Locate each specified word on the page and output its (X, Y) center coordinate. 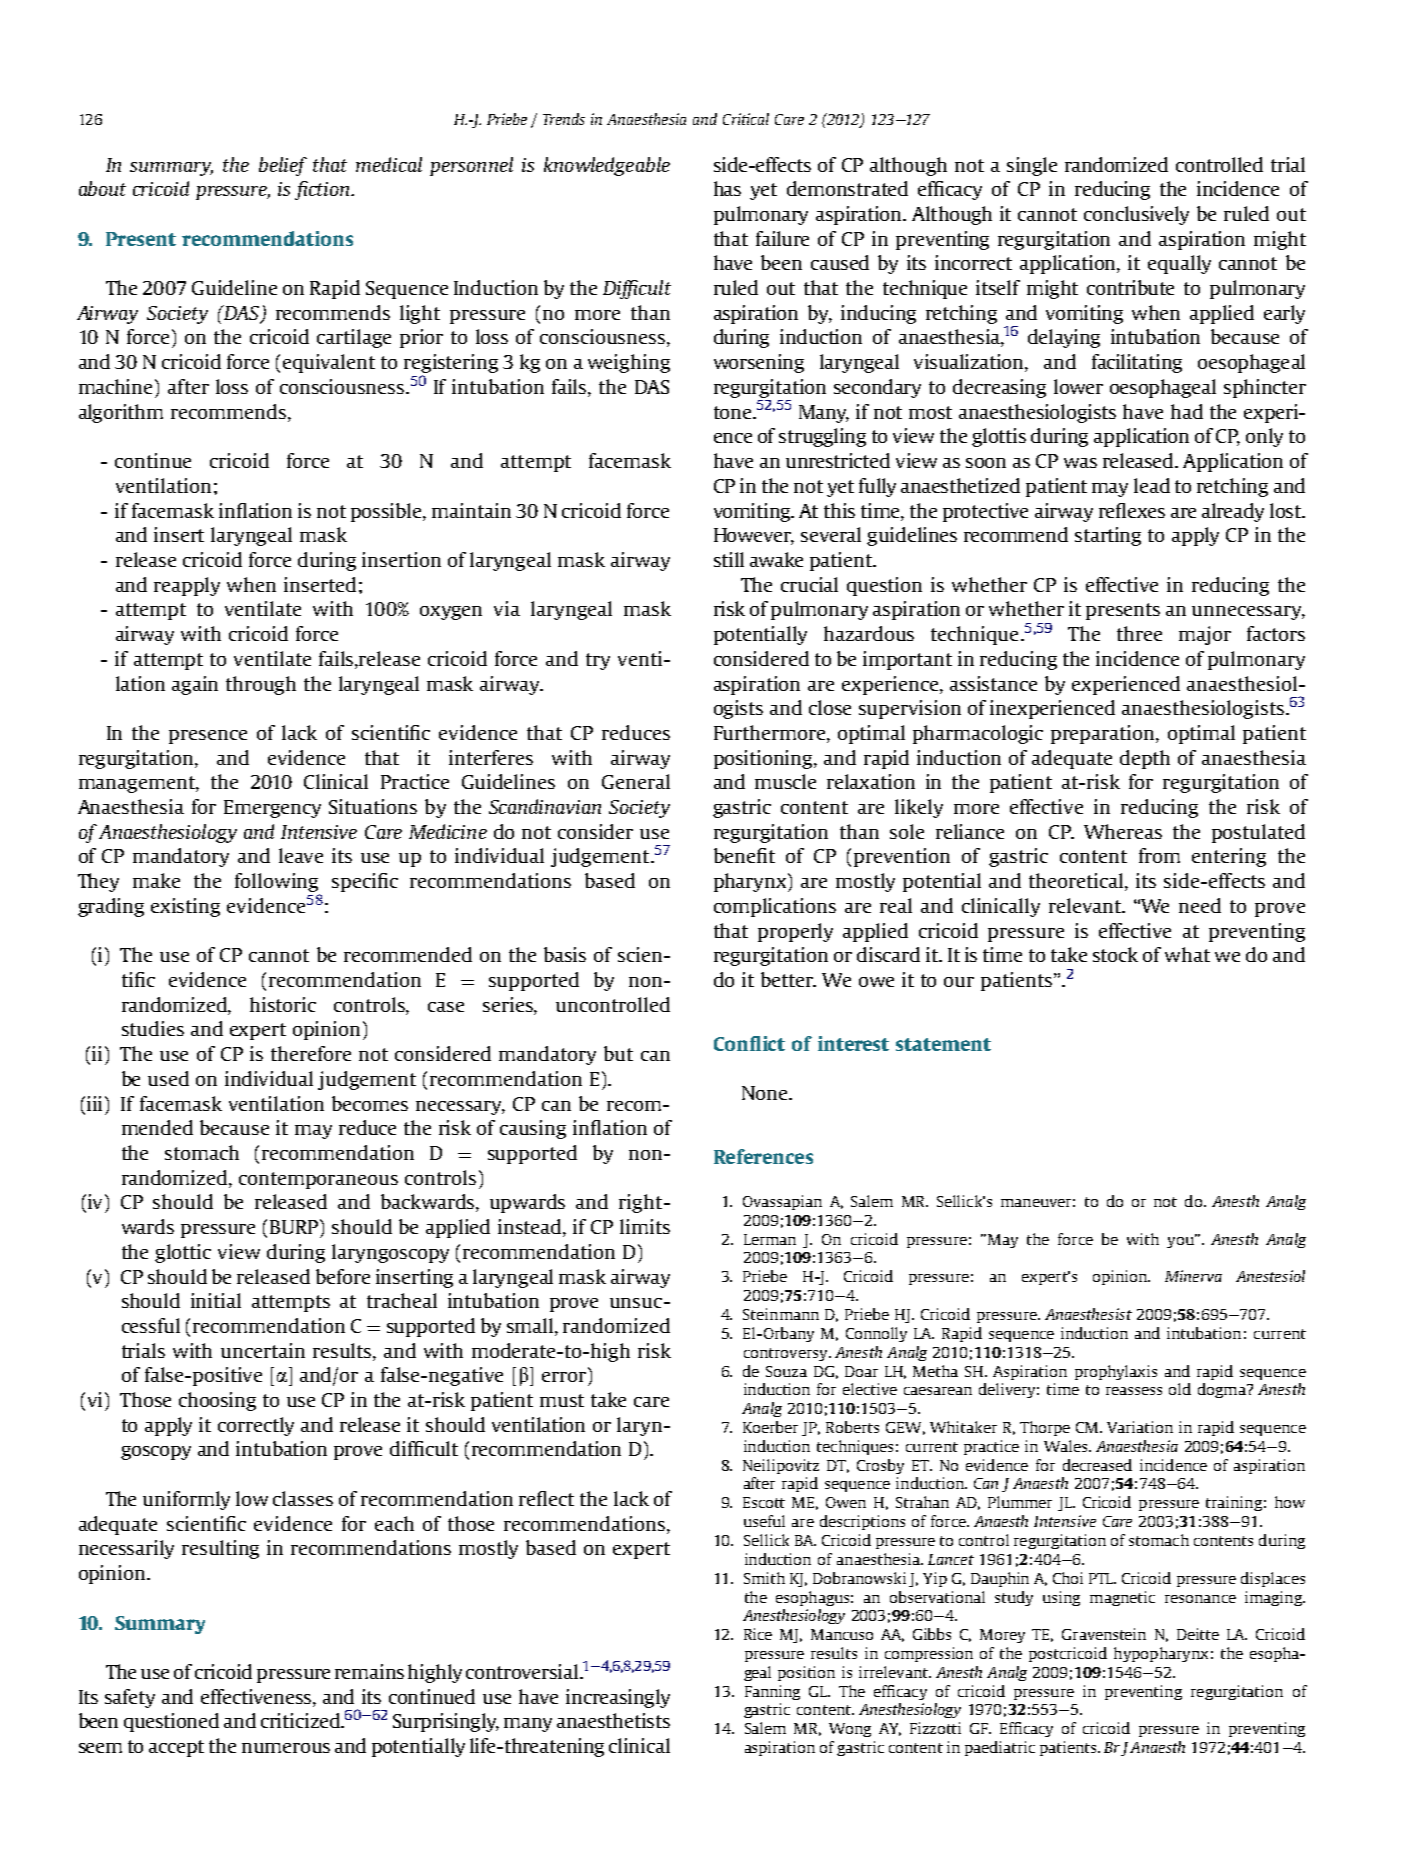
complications (775, 907)
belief (283, 166)
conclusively (1136, 215)
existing (185, 907)
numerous (286, 1748)
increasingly (618, 1698)
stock (1115, 954)
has (727, 188)
